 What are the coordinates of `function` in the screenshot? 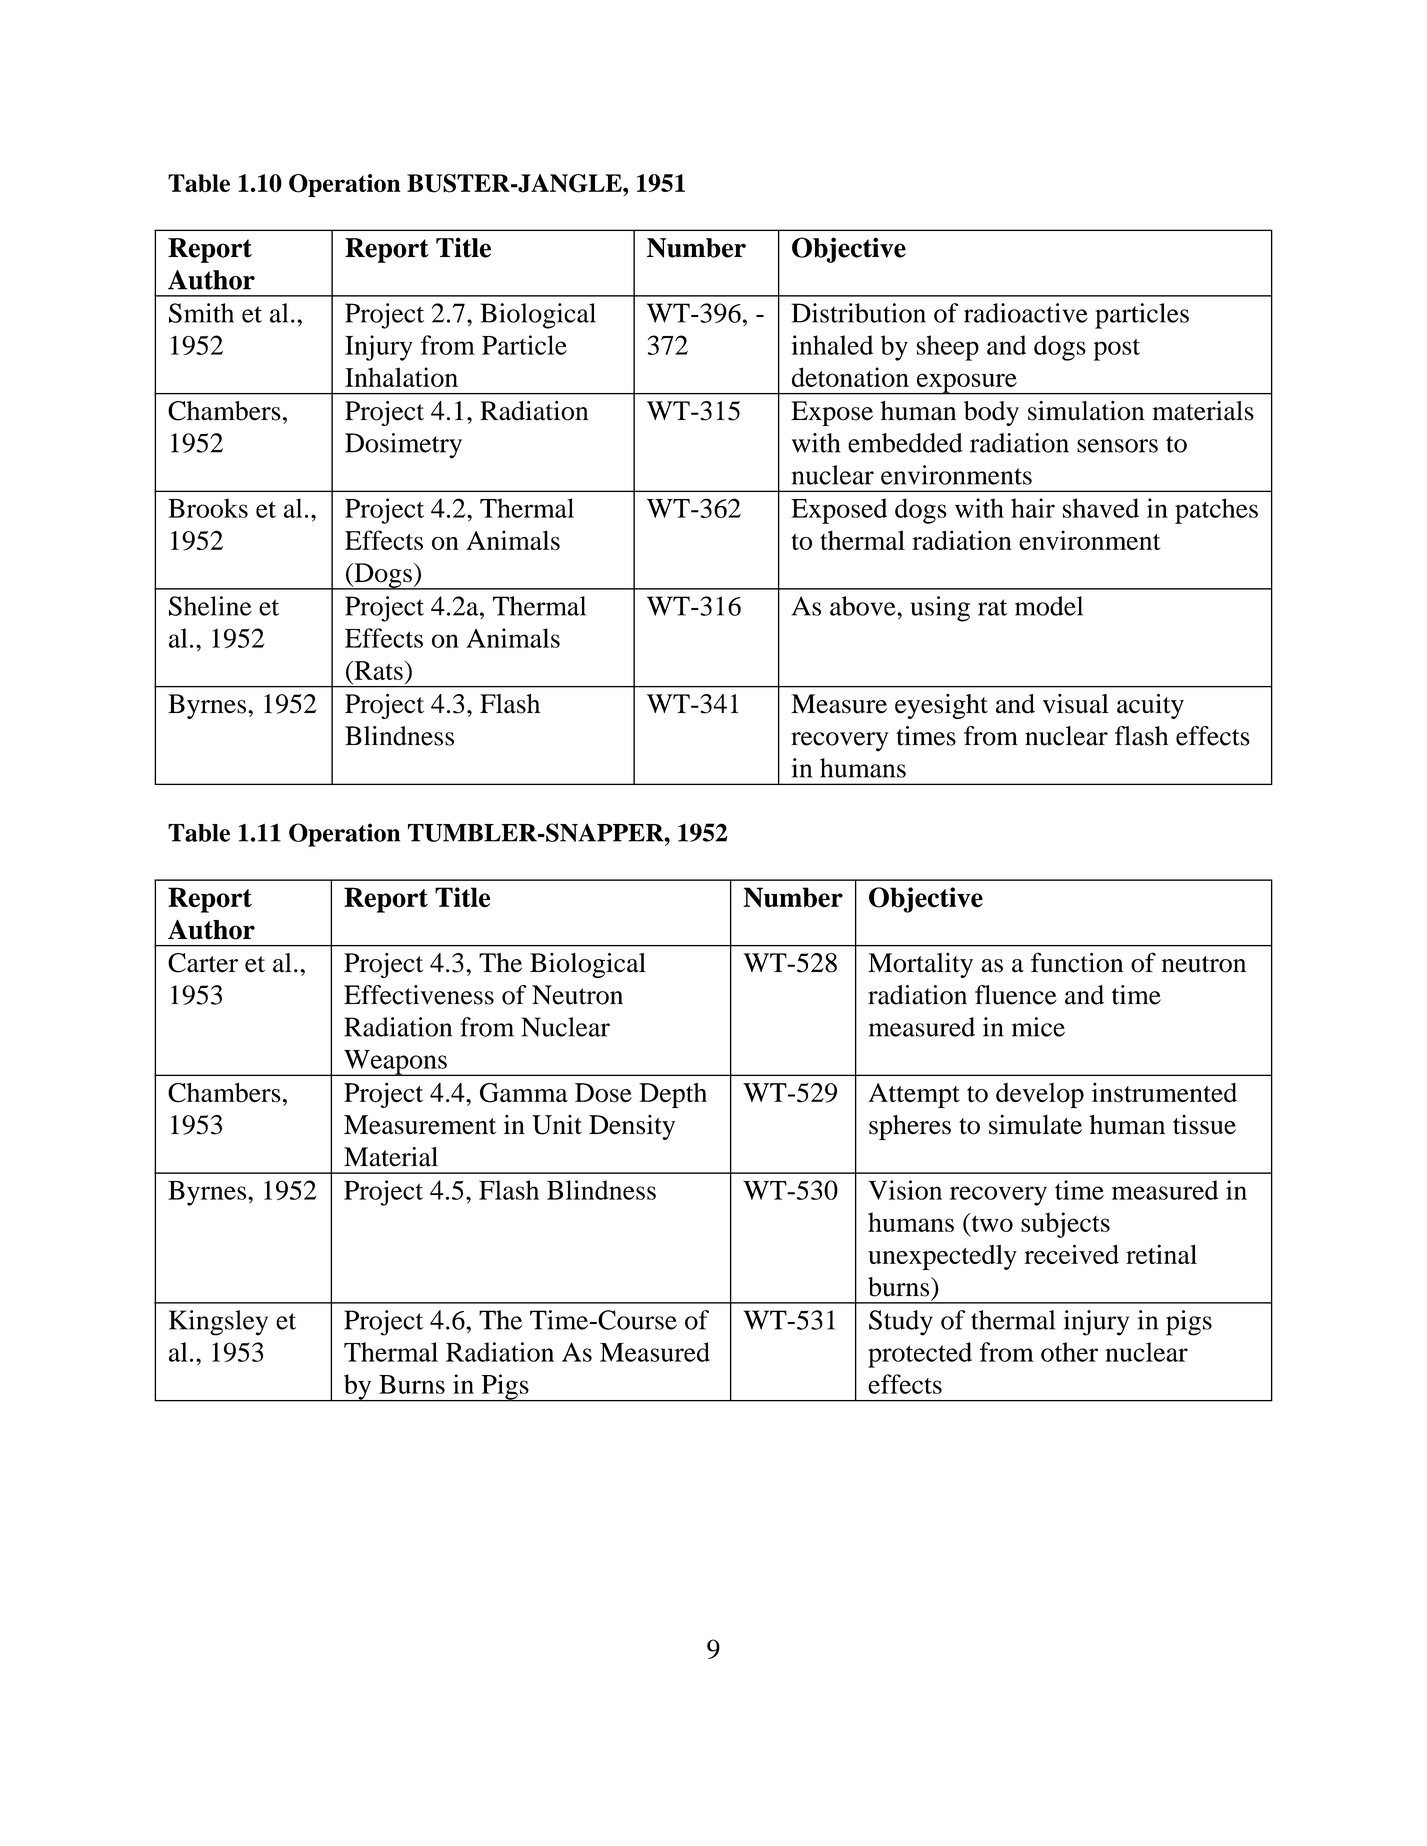 It's located at (1077, 962).
